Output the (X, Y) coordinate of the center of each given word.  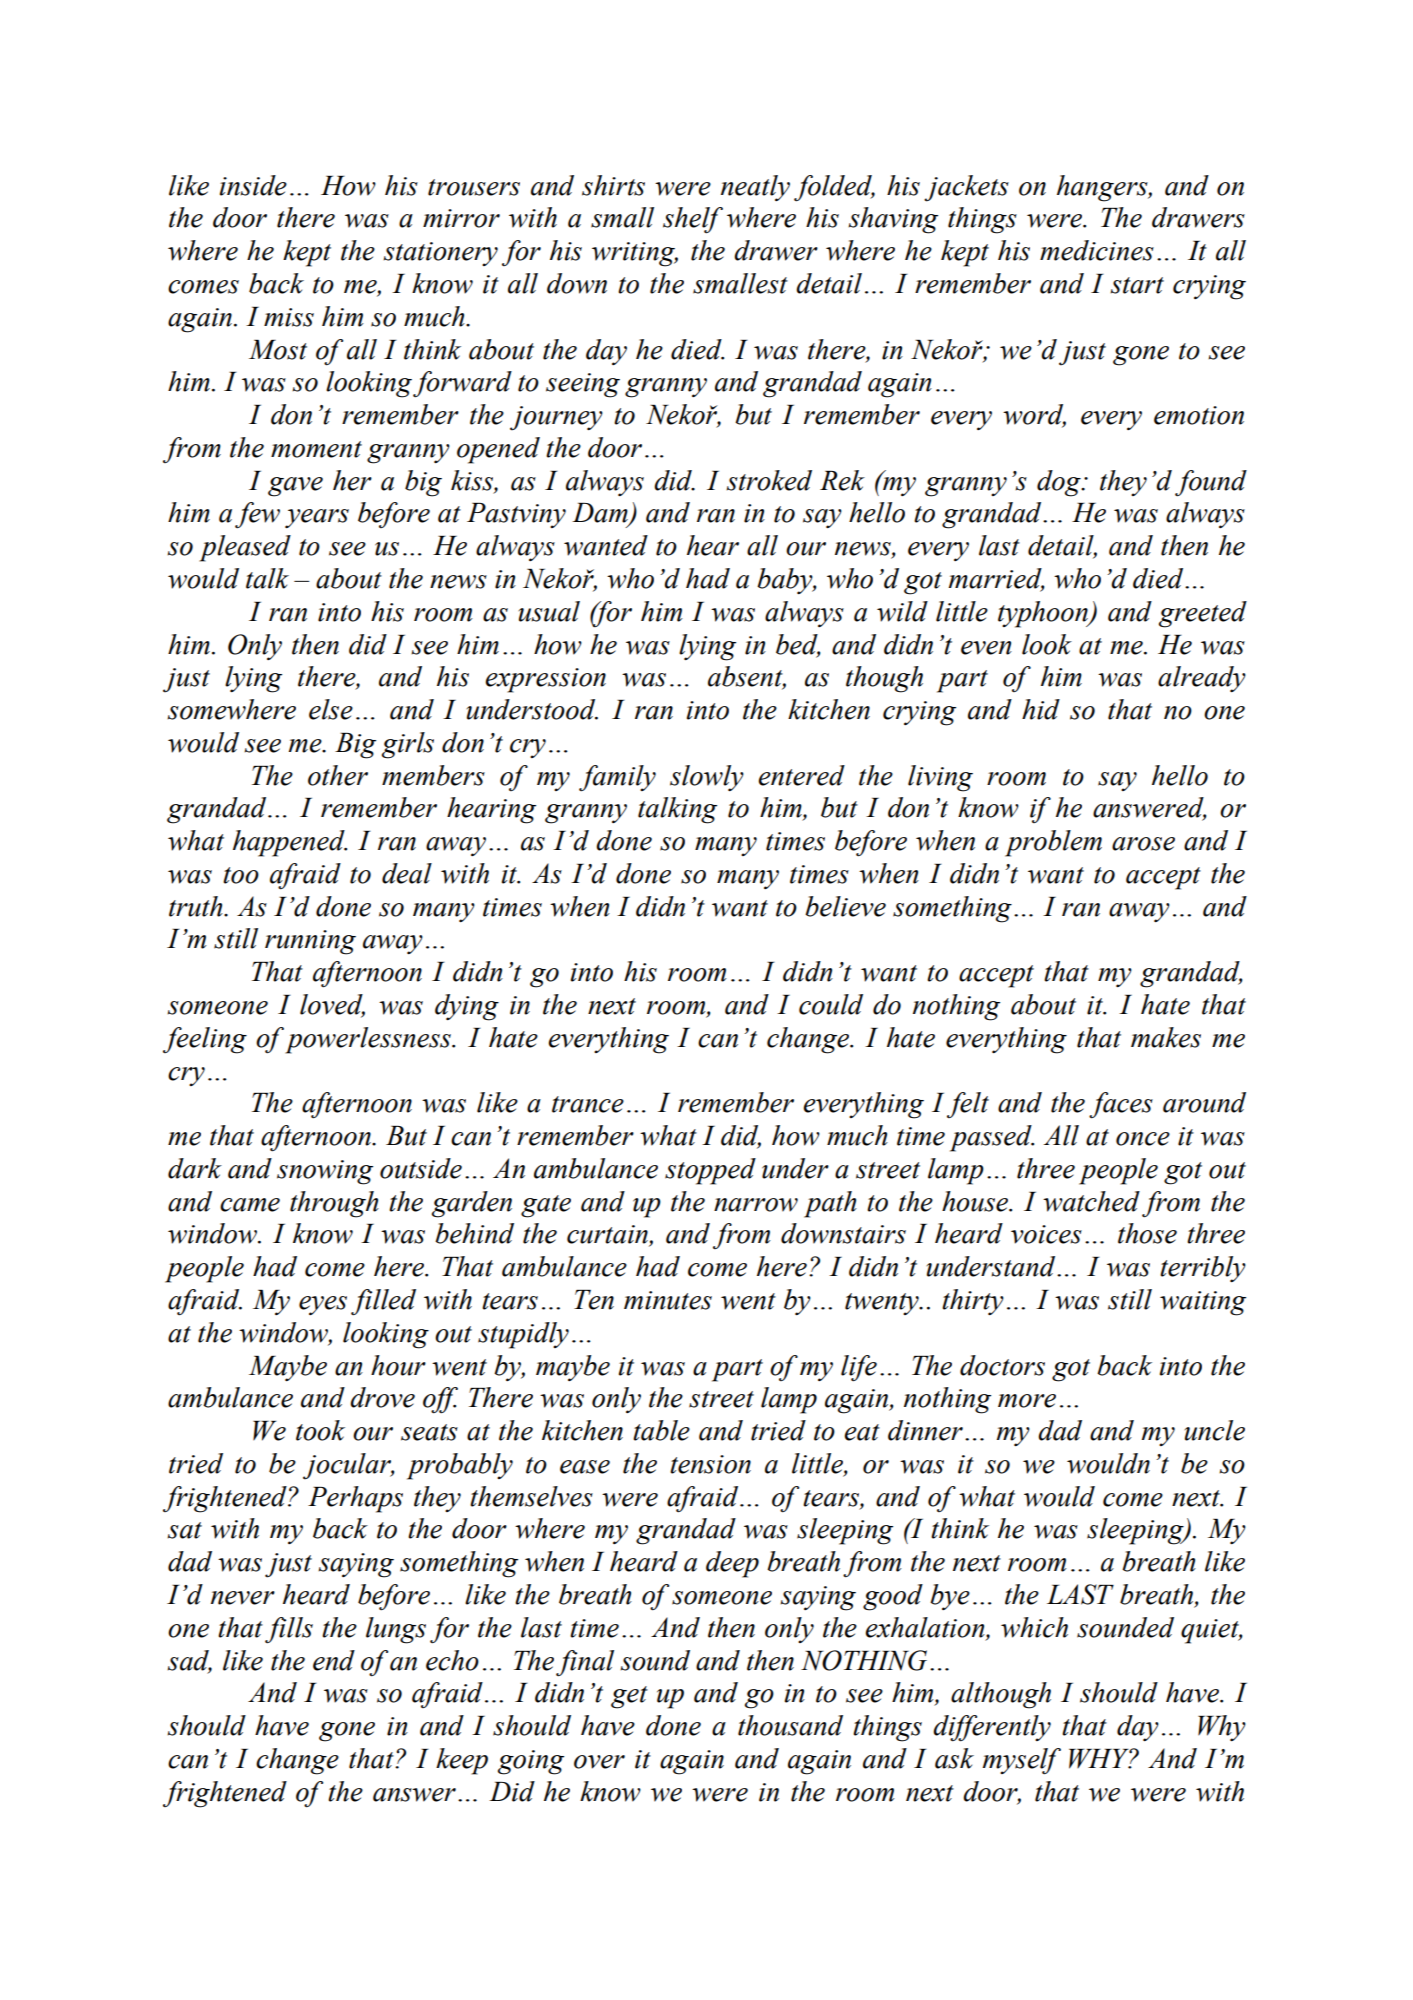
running (310, 942)
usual (549, 611)
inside (253, 185)
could (831, 1004)
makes (1166, 1037)
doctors (1002, 1365)
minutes (668, 1300)
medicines (1097, 250)
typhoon (1044, 614)
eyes (323, 1305)
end (334, 1660)
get (629, 1697)
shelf (693, 220)
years (317, 518)
